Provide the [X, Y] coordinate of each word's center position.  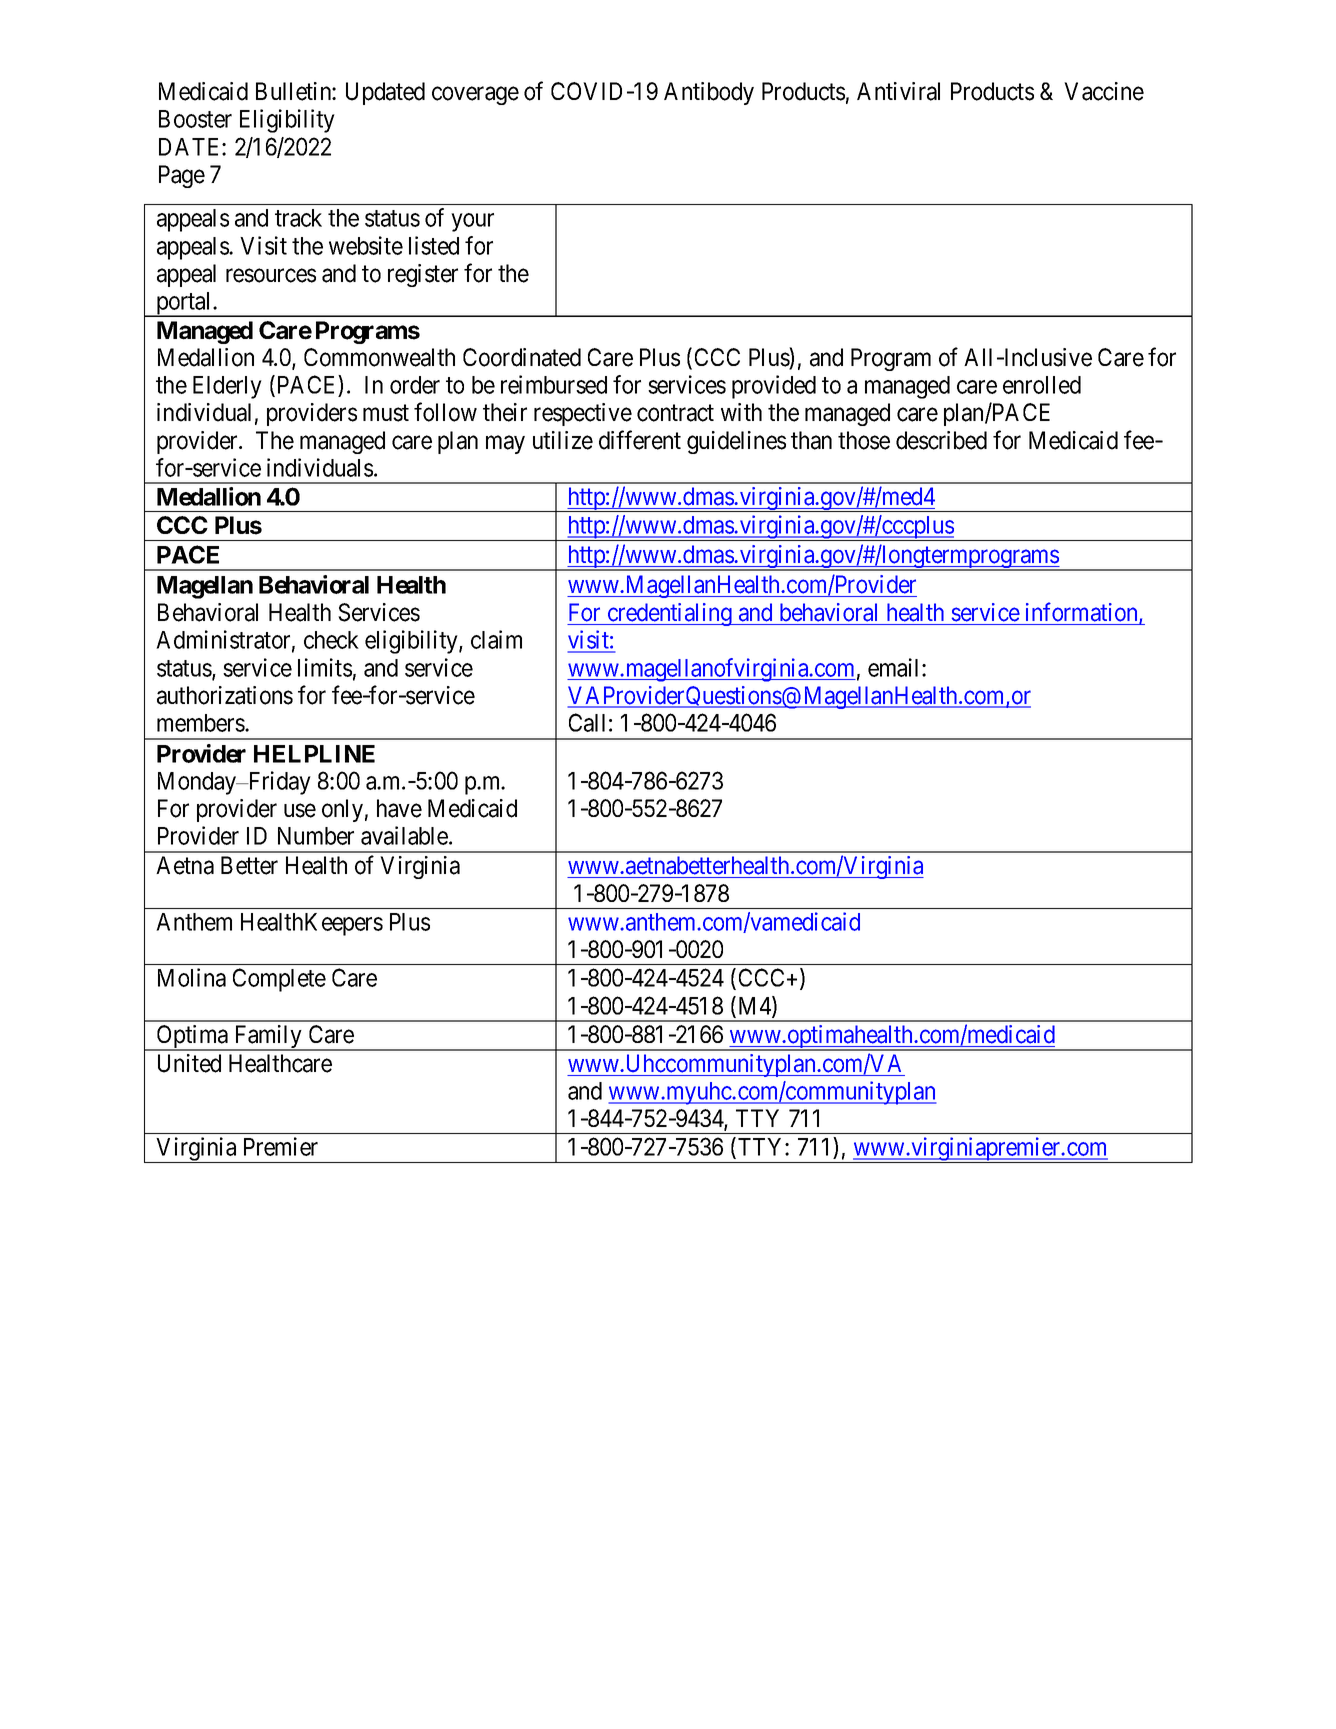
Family [268, 1038]
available [405, 835]
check [331, 640]
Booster [195, 119]
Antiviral [898, 91]
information [1083, 613]
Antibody [709, 93]
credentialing [669, 614]
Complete [279, 980]
